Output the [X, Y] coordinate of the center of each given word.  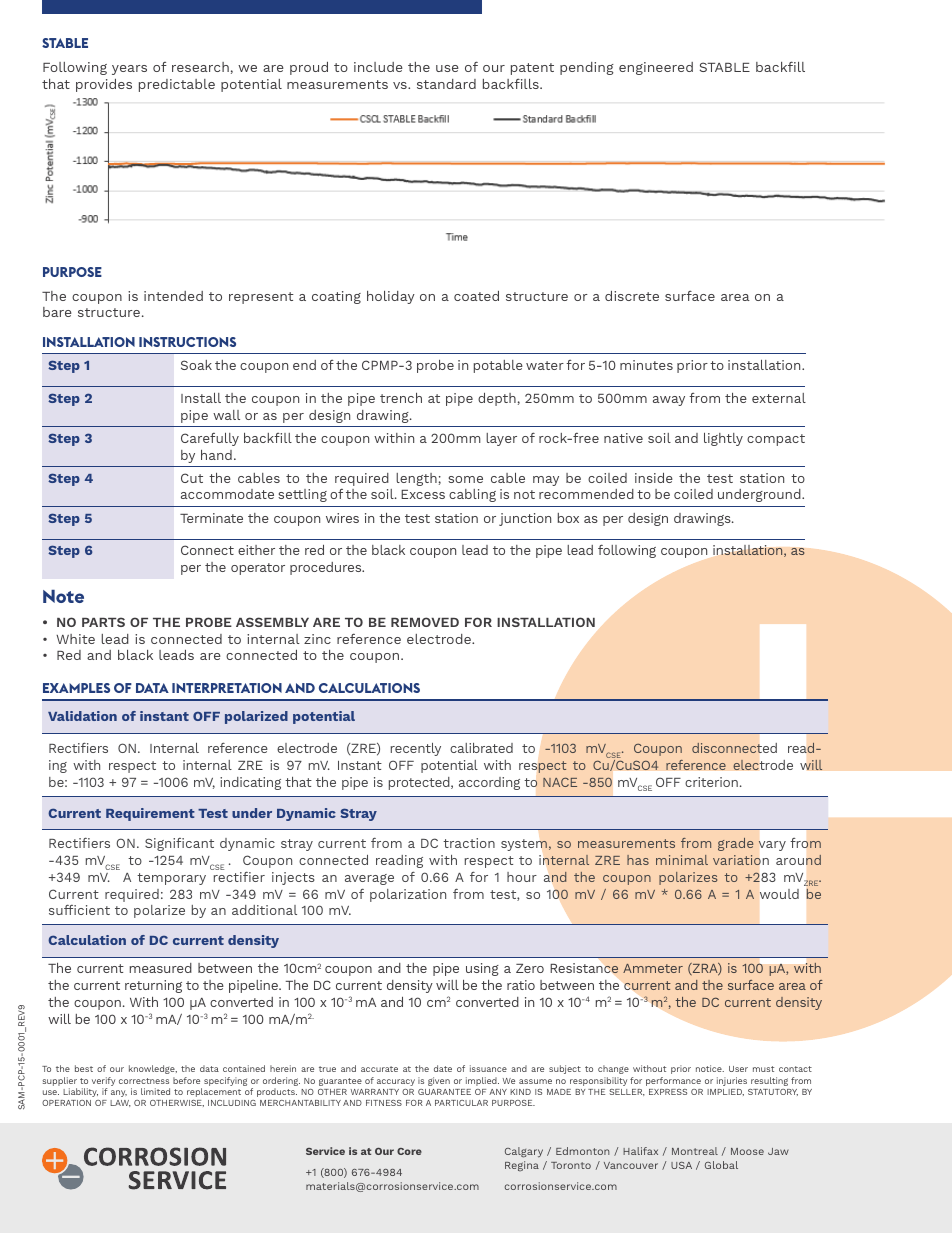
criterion [711, 782]
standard [446, 84]
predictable [177, 85]
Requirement [150, 814]
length [416, 479]
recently [416, 749]
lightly [723, 439]
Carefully [210, 439]
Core [409, 1151]
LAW [120, 1103]
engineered [656, 68]
